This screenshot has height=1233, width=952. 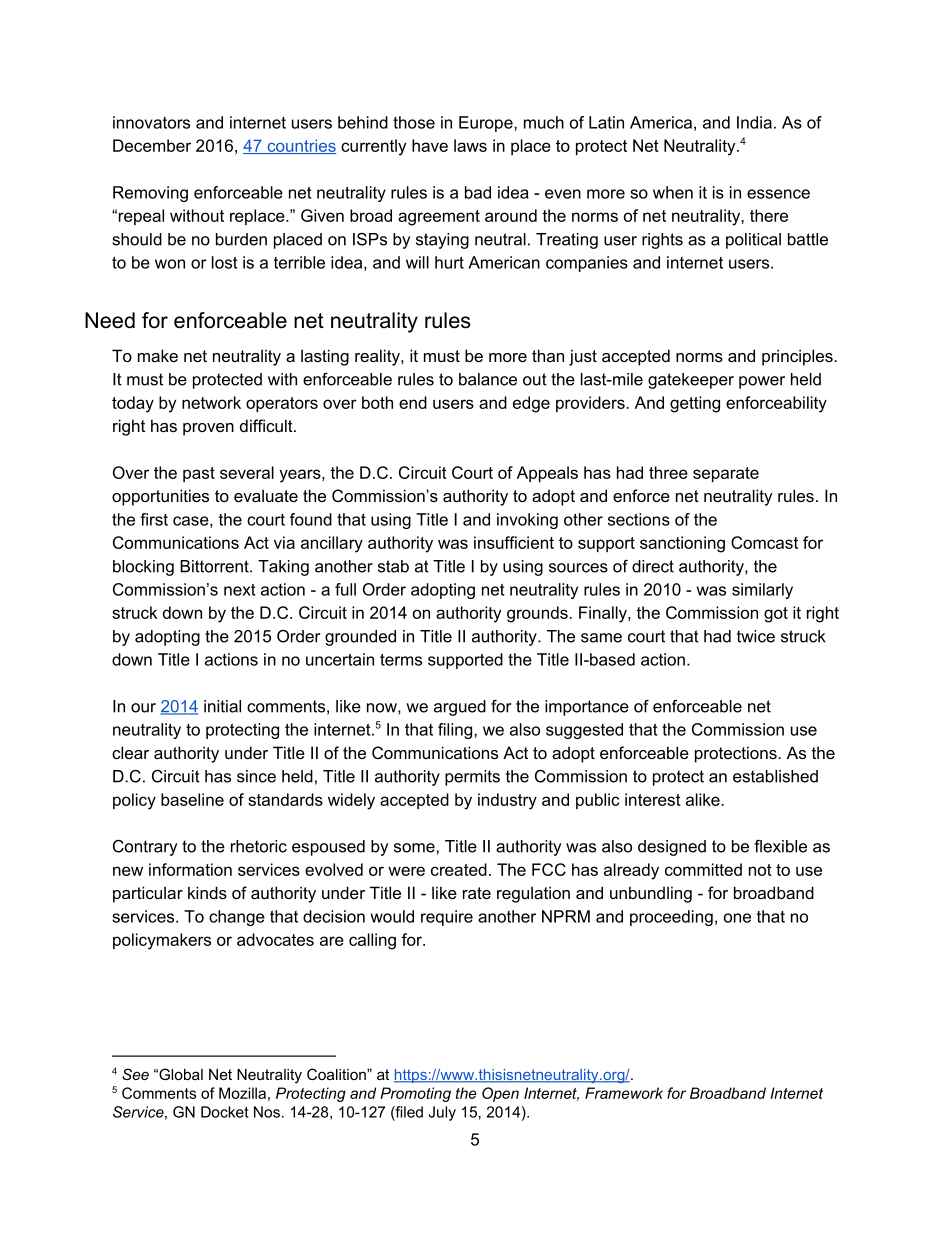 What do you see at coordinates (538, 614) in the screenshot?
I see `grounds` at bounding box center [538, 614].
